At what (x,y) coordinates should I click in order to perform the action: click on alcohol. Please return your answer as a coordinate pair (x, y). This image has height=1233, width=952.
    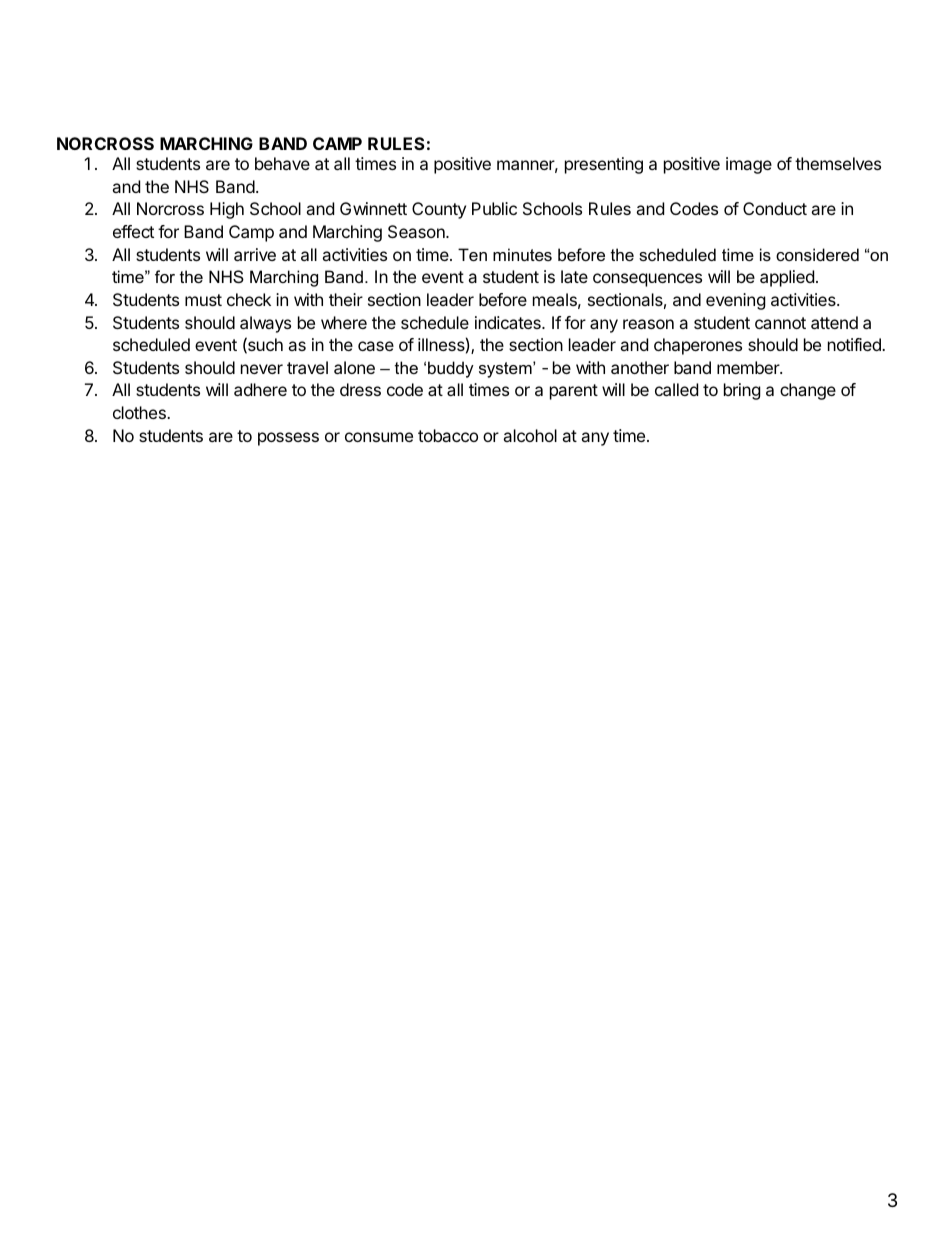
    Looking at the image, I should click on (530, 435).
